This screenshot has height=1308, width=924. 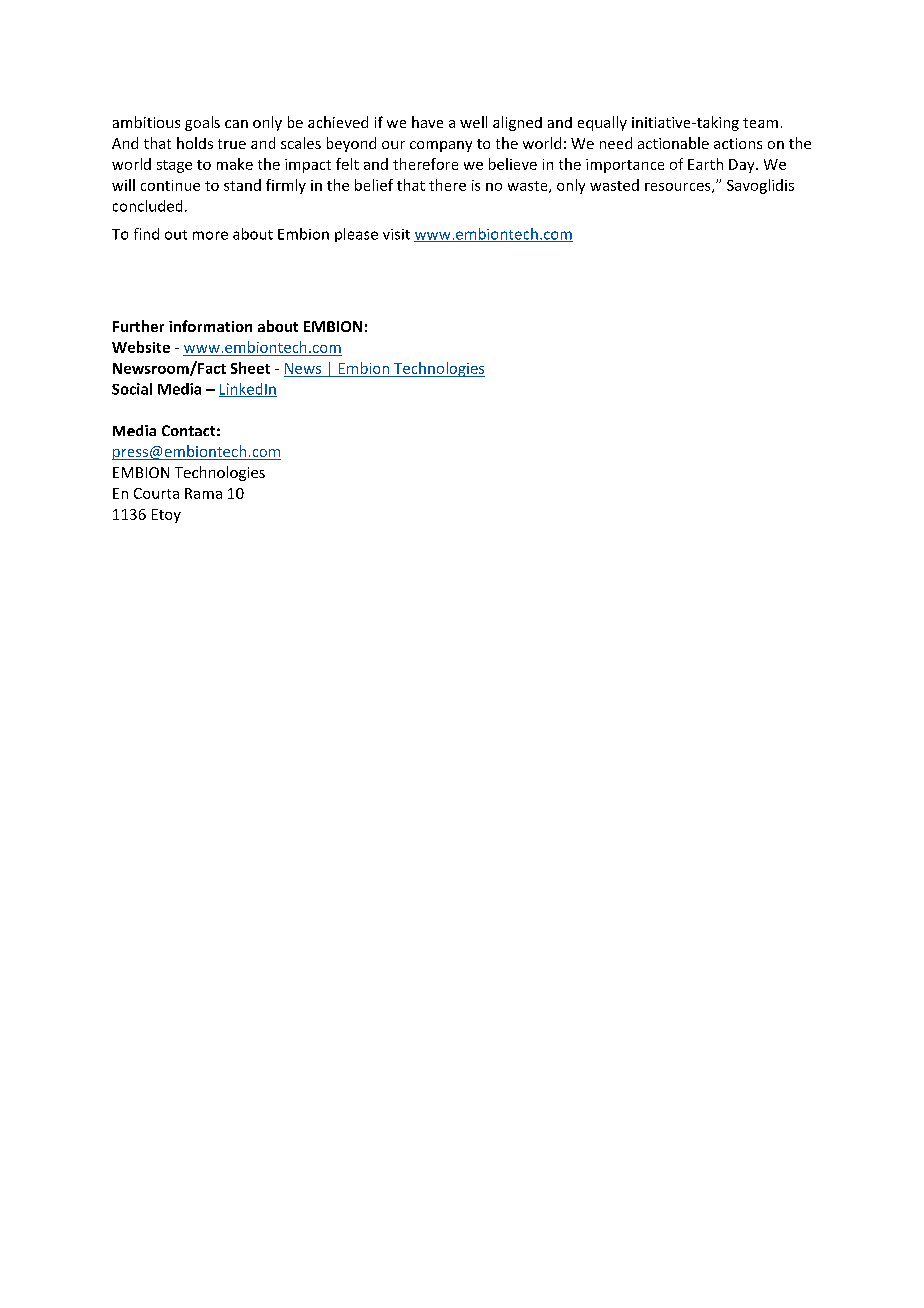 I want to click on Rama, so click(x=203, y=493).
